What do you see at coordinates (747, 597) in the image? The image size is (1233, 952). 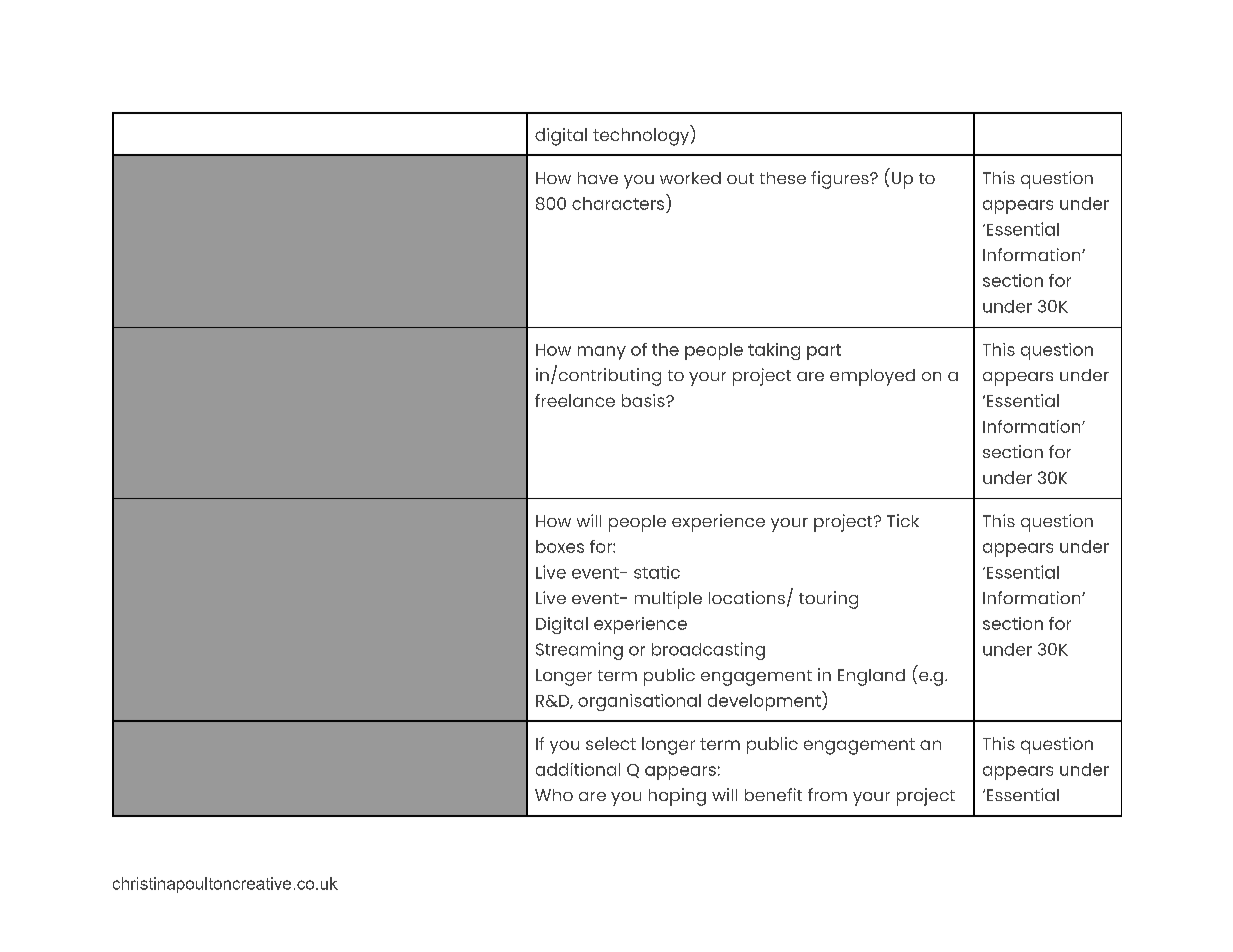 I see `locations` at bounding box center [747, 597].
